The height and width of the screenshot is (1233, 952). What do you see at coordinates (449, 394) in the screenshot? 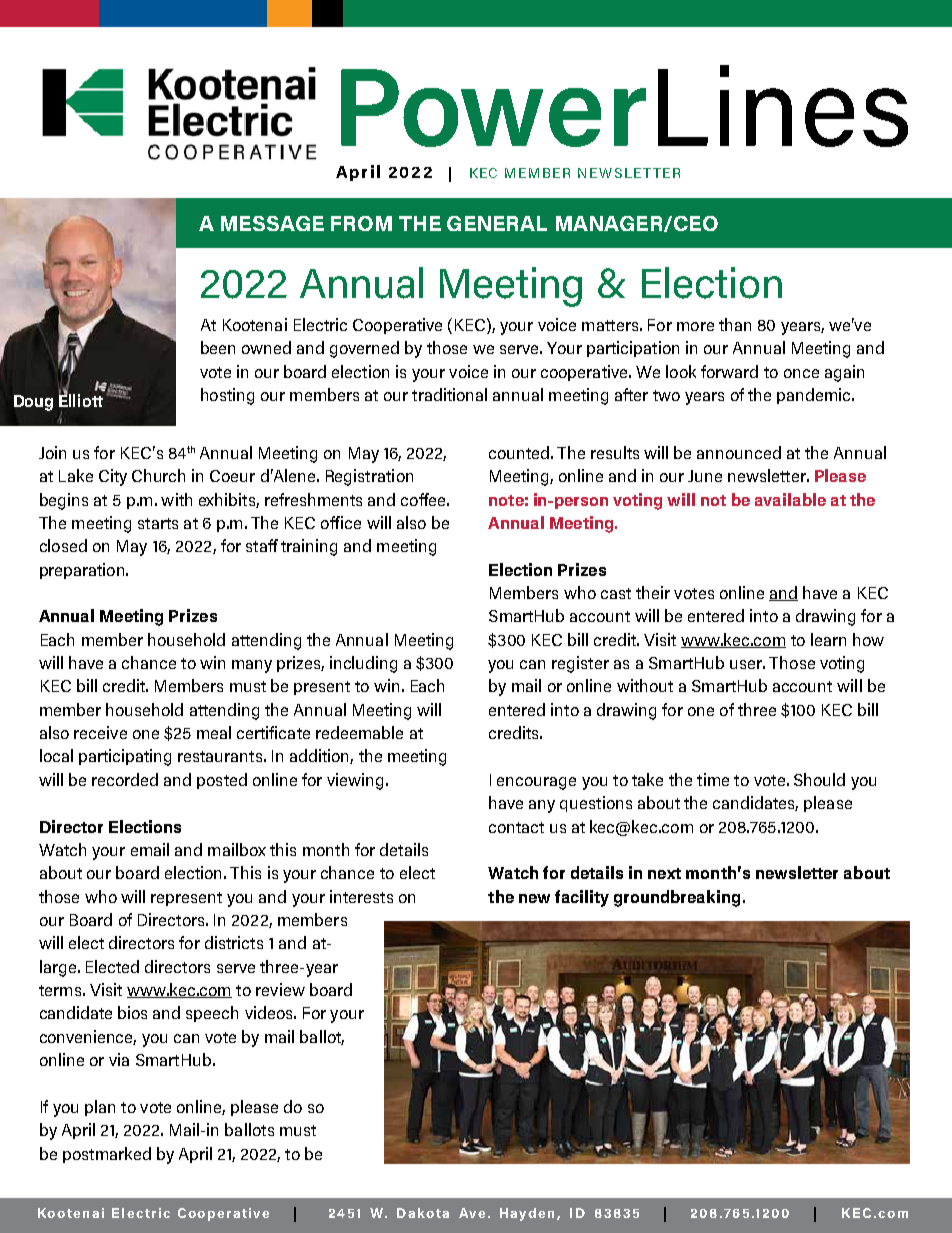
I see `traditional` at bounding box center [449, 394].
